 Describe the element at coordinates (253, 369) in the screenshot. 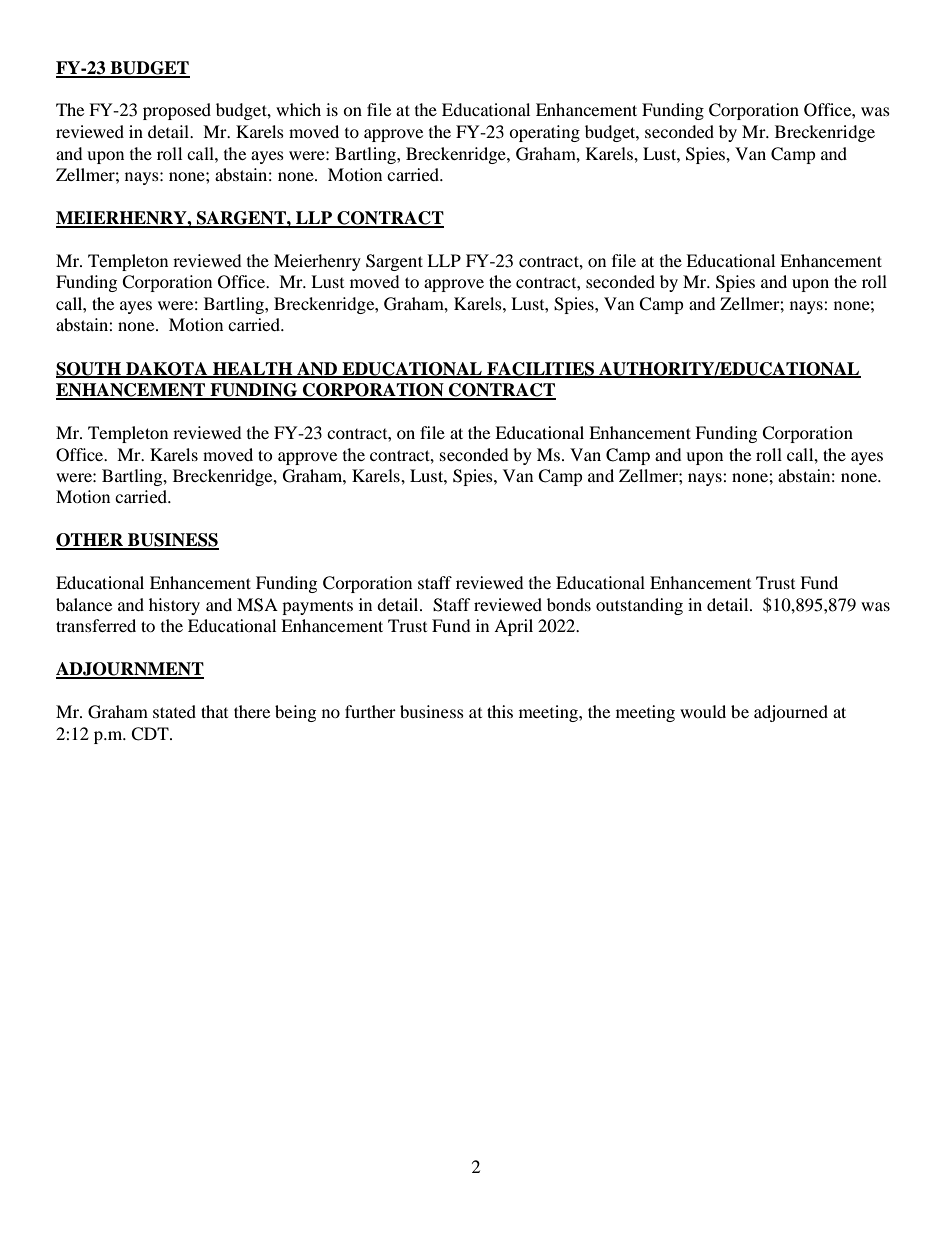

I see `HEALTH` at that location.
